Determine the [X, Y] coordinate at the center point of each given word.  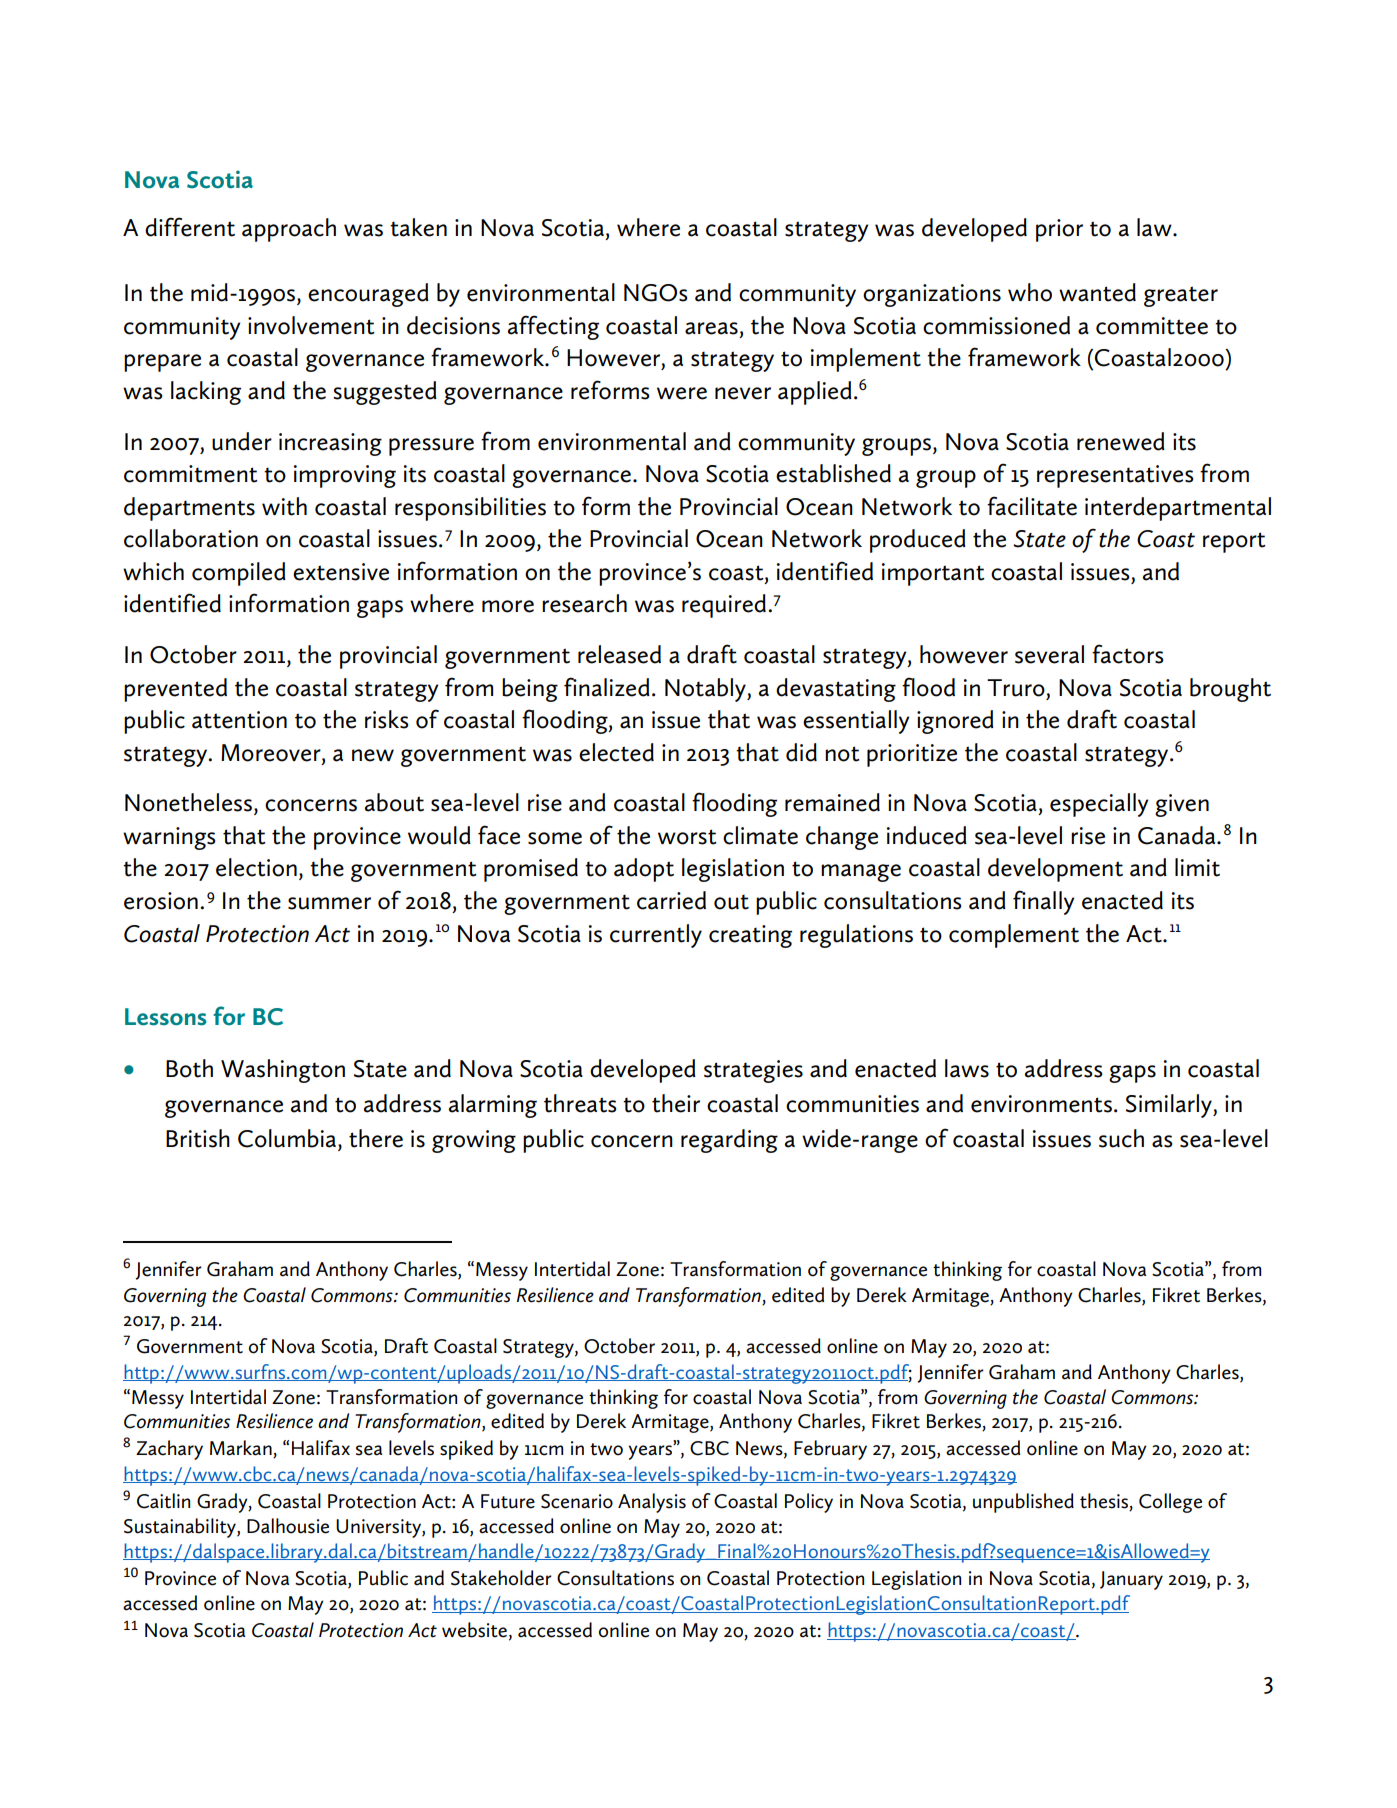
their [676, 1103]
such [1121, 1138]
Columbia [288, 1138]
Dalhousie [288, 1526]
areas [711, 328]
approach [289, 230]
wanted [1097, 292]
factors [1128, 654]
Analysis [652, 1503]
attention [239, 720]
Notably [706, 690]
